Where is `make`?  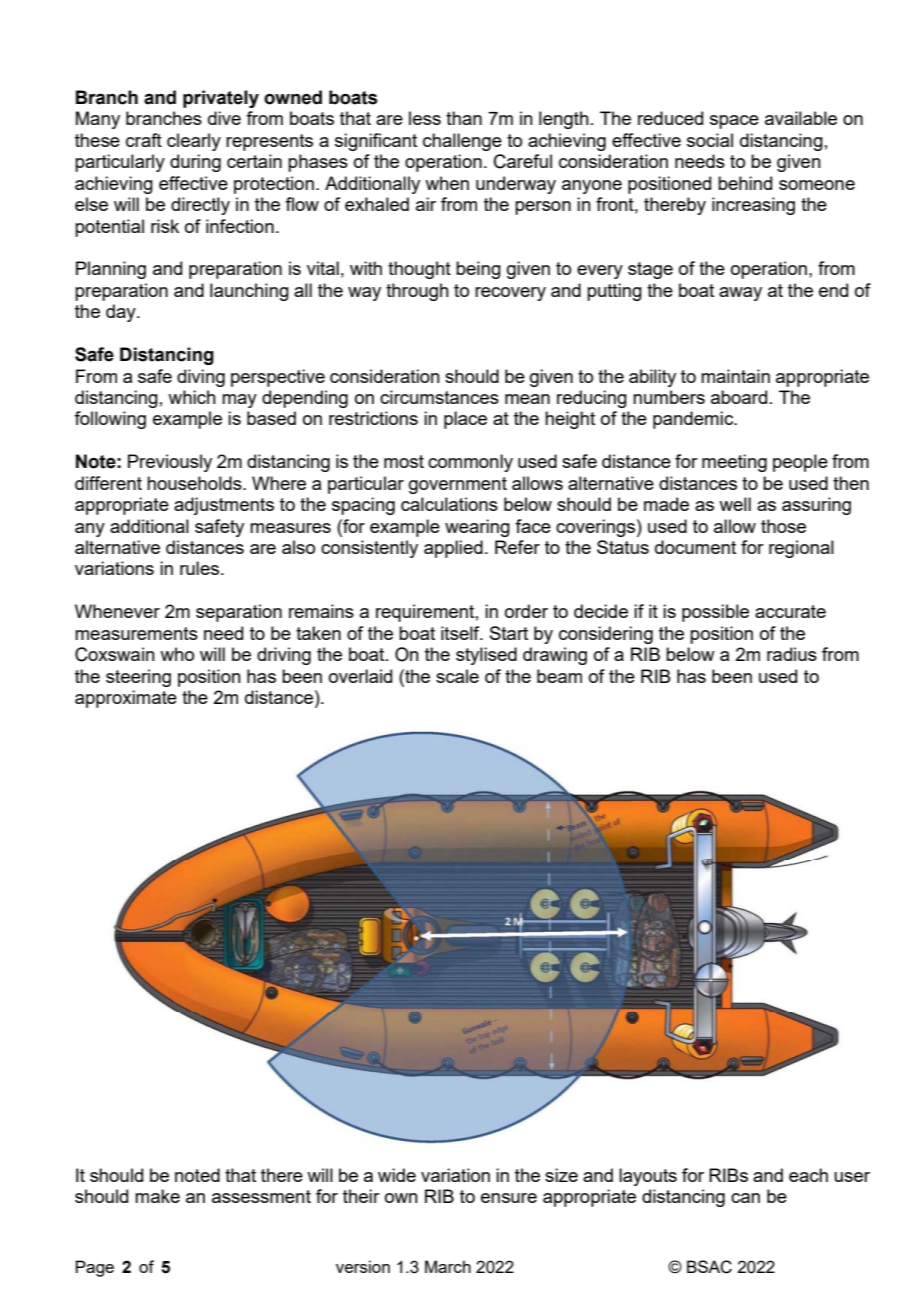
make is located at coordinates (157, 1196).
